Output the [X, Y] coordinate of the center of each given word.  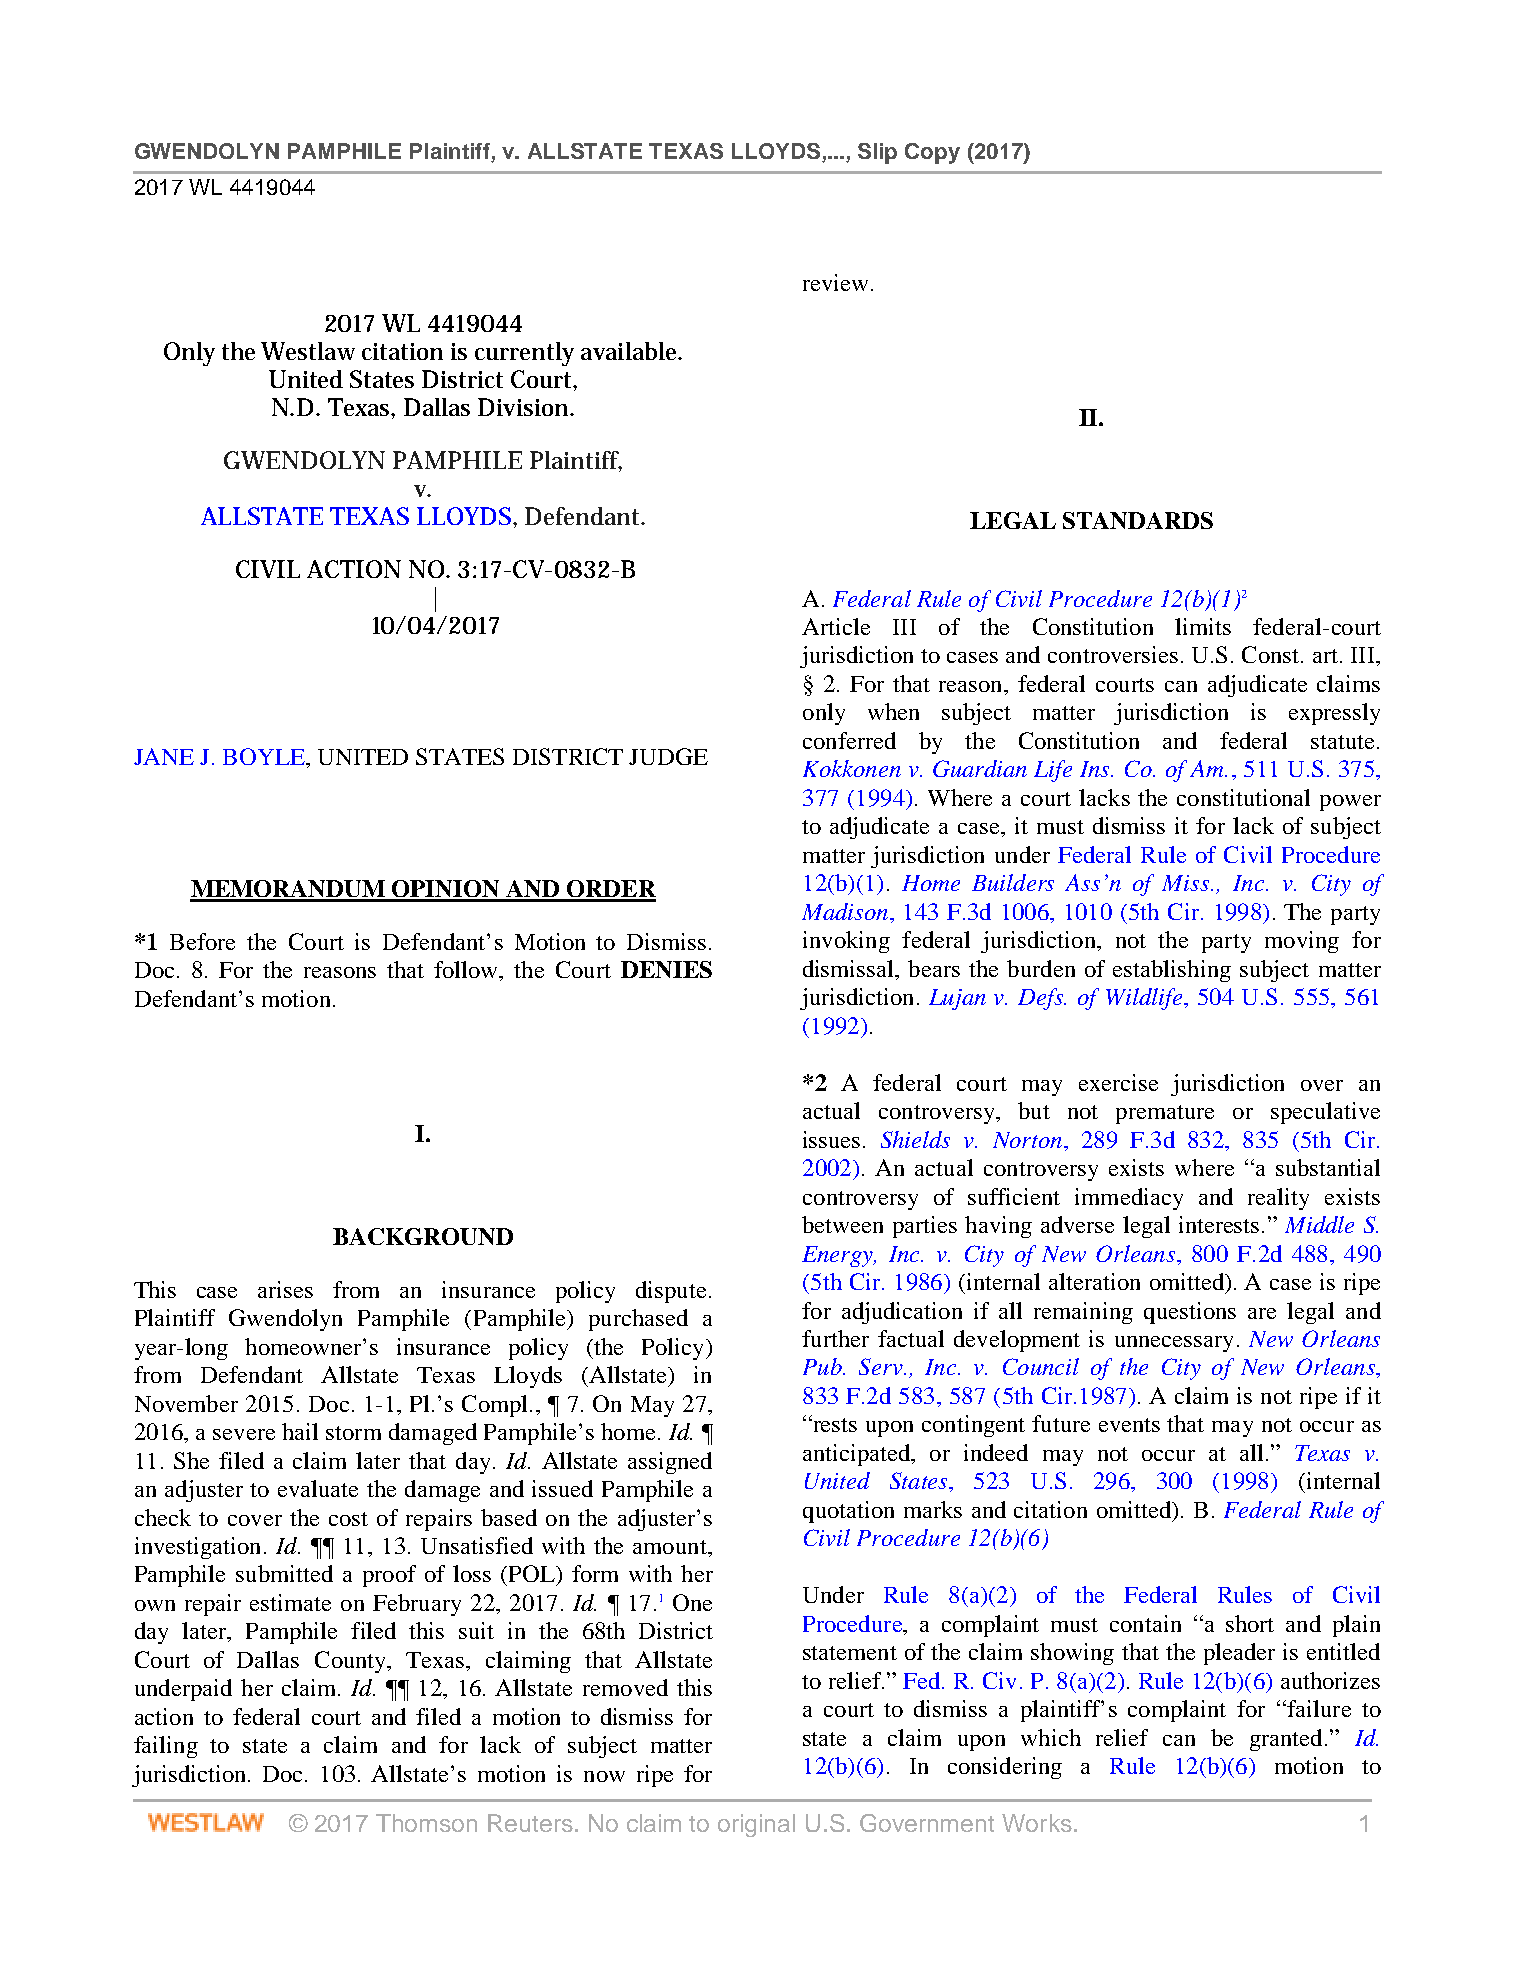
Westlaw [308, 351]
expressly [1334, 714]
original [756, 1825]
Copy [932, 153]
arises [285, 1289]
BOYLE [265, 756]
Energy [839, 1256]
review [835, 282]
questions [1190, 1313]
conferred [849, 740]
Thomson [426, 1823]
